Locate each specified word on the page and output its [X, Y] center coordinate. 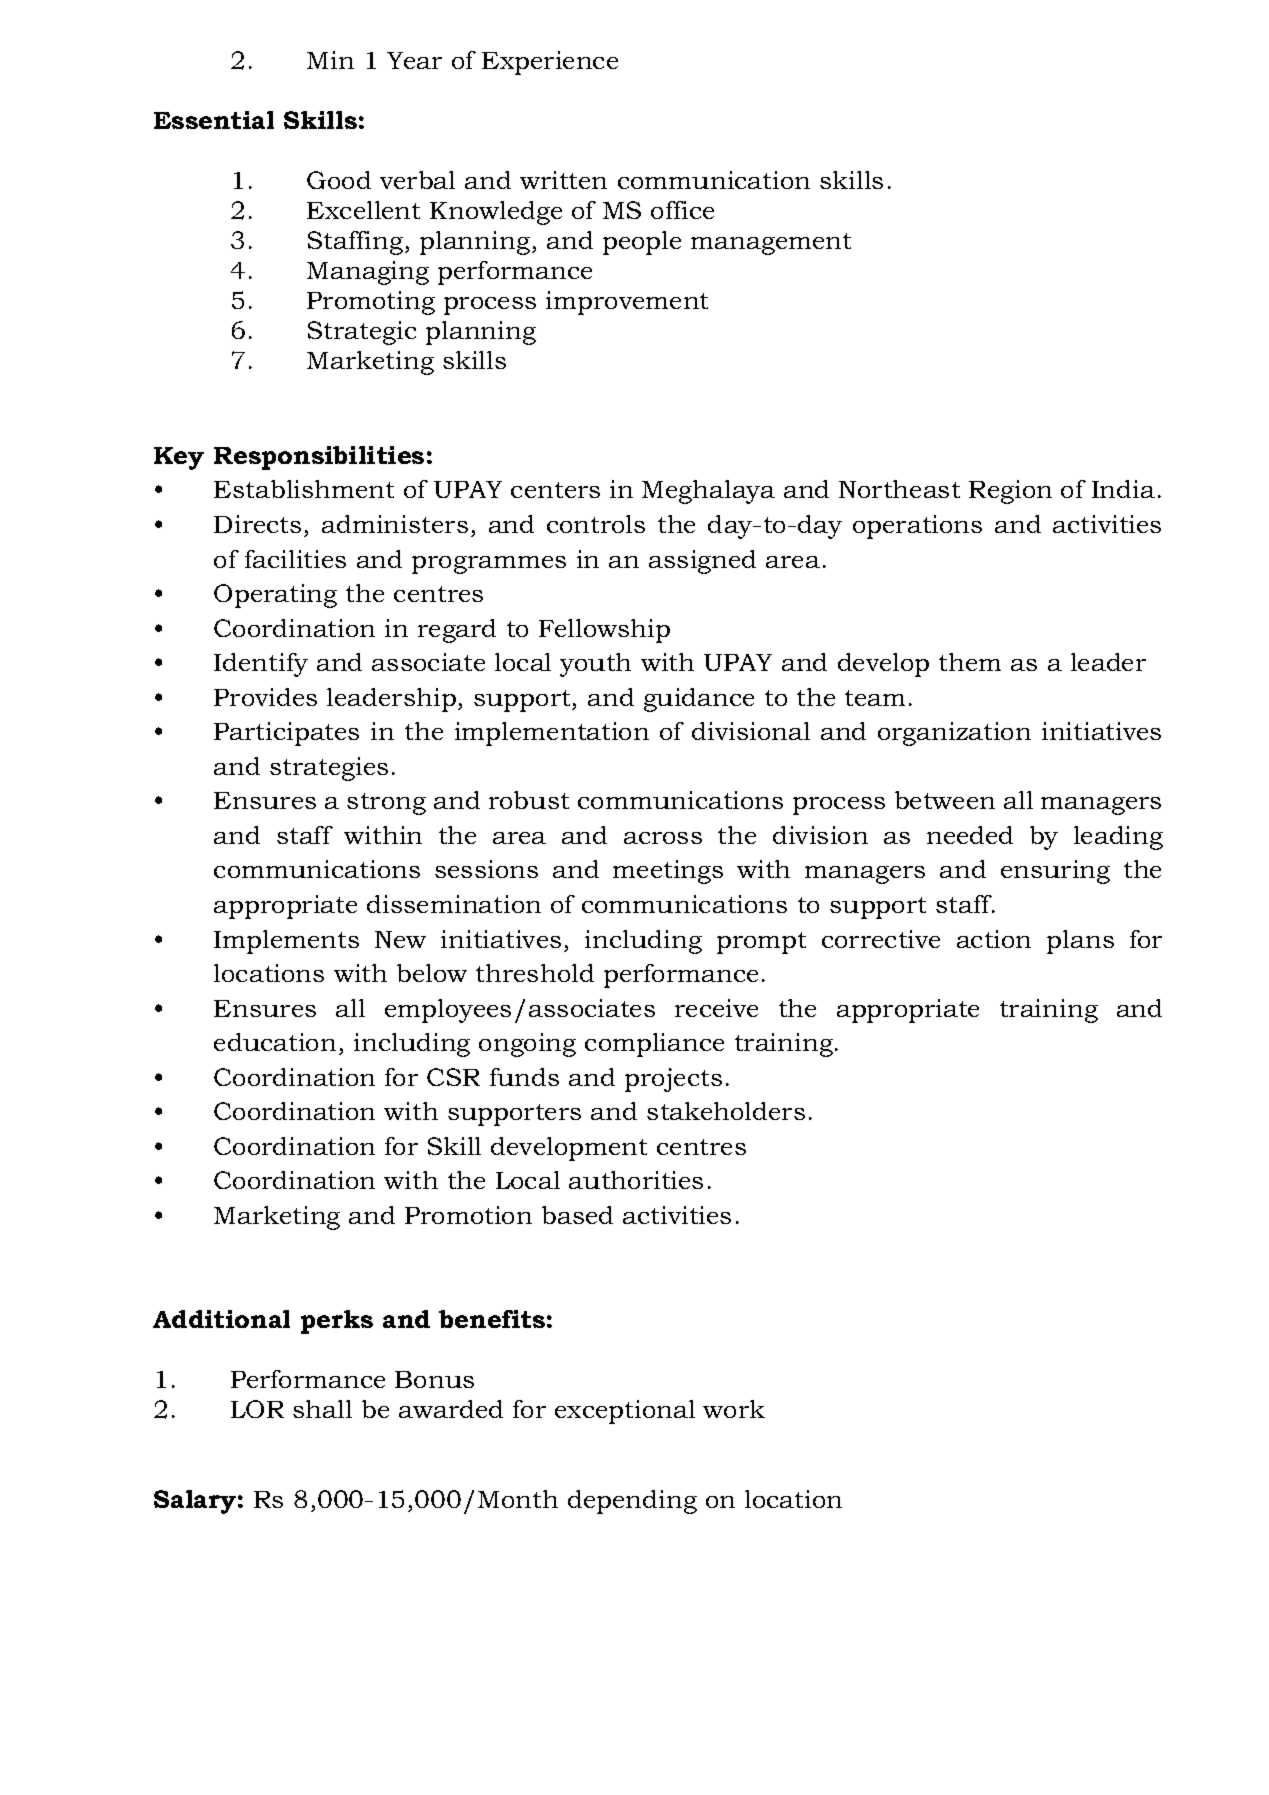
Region [1010, 492]
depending [632, 1502]
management [771, 244]
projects [673, 1080]
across [663, 838]
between [945, 800]
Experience [550, 63]
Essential [214, 120]
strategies [329, 769]
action [994, 939]
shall [322, 1409]
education [275, 1042]
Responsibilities [319, 458]
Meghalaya [708, 492]
